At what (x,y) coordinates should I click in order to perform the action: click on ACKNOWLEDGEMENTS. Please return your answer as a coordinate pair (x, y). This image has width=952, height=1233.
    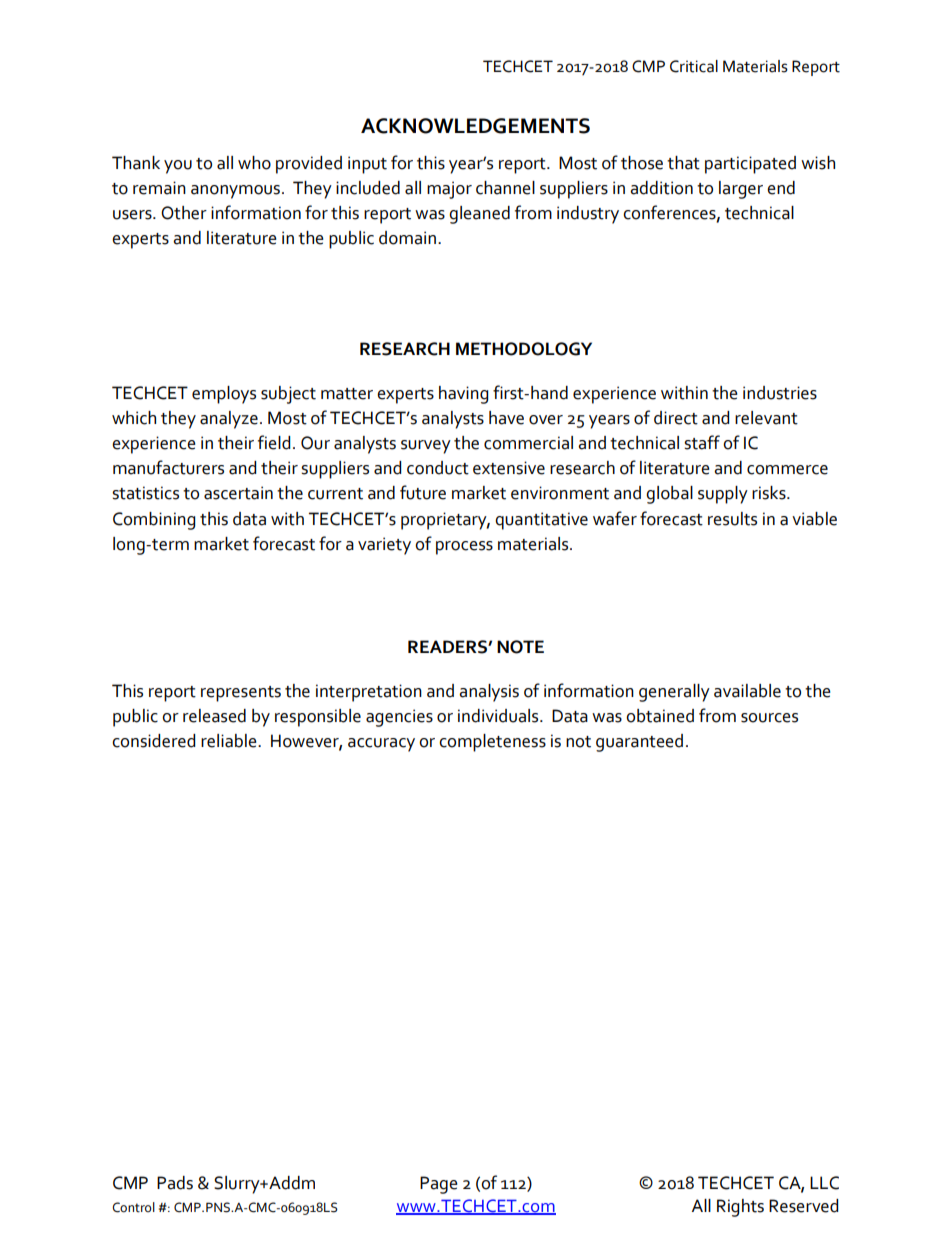
    Looking at the image, I should click on (475, 126).
